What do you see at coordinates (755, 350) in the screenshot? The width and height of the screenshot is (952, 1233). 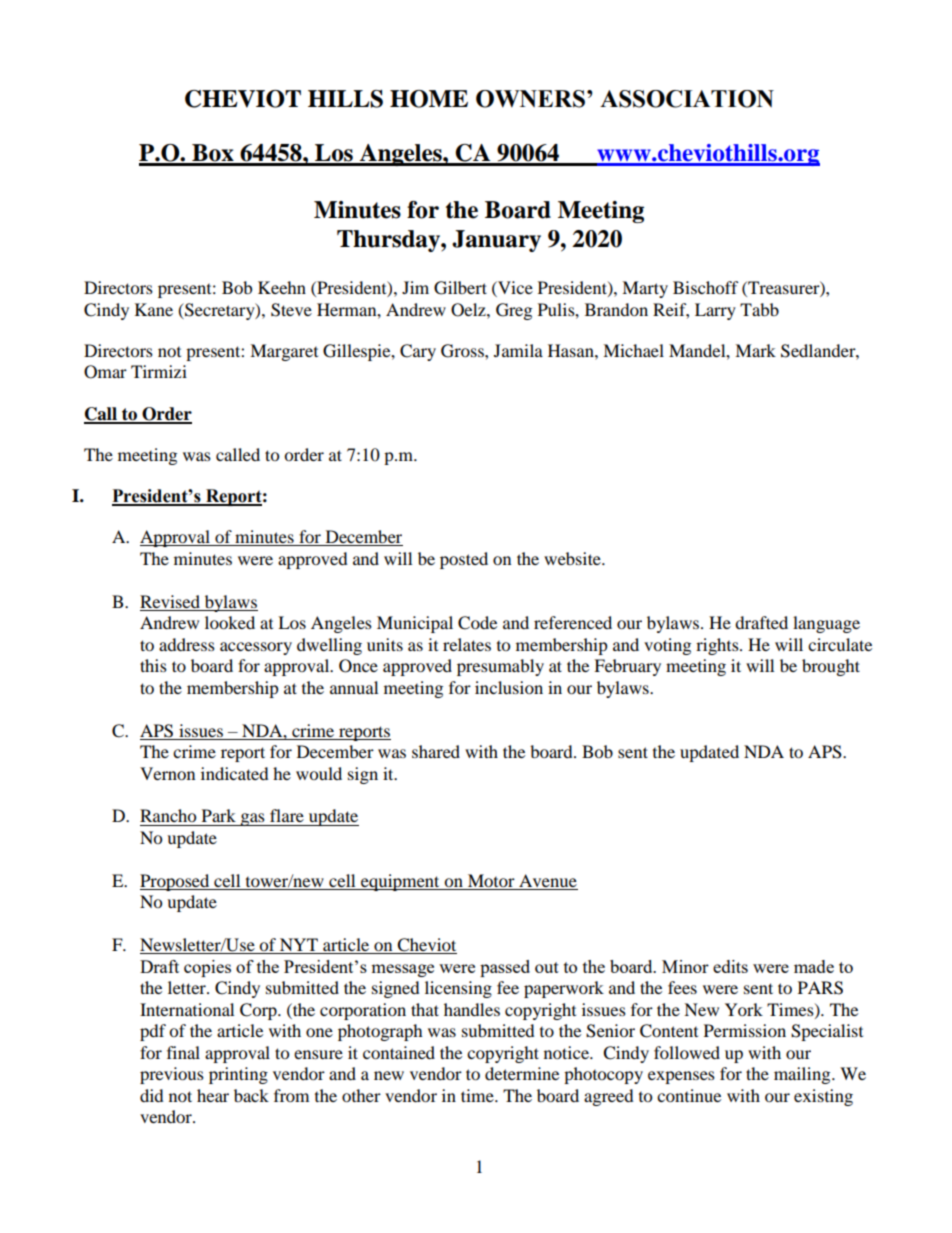 I see `Mark` at bounding box center [755, 350].
